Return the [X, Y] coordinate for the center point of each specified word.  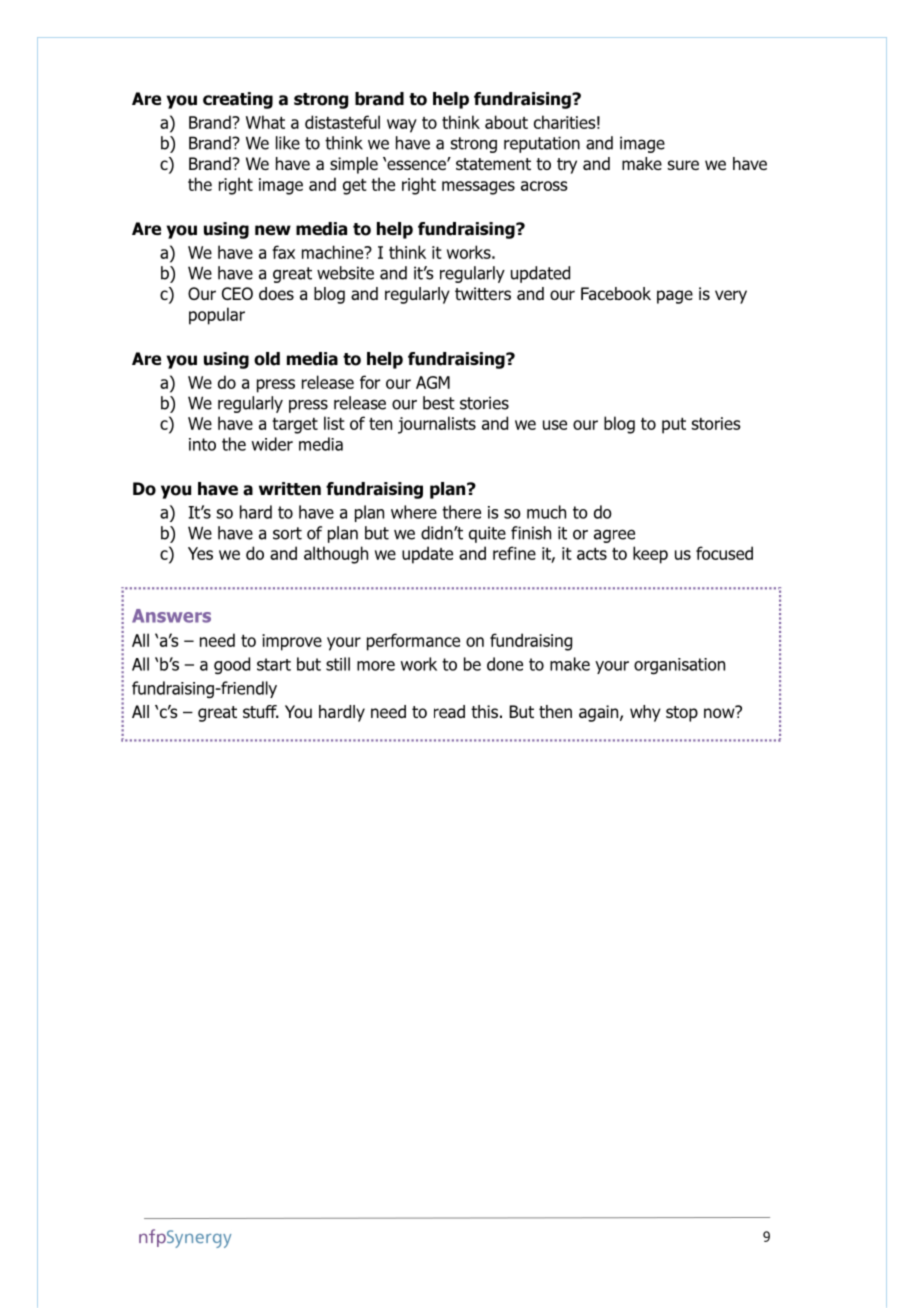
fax [283, 252]
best [439, 403]
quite [487, 534]
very [731, 297]
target [295, 426]
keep [650, 555]
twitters [483, 293]
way [402, 126]
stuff [261, 711]
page [675, 297]
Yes [200, 553]
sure [683, 165]
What [265, 122]
